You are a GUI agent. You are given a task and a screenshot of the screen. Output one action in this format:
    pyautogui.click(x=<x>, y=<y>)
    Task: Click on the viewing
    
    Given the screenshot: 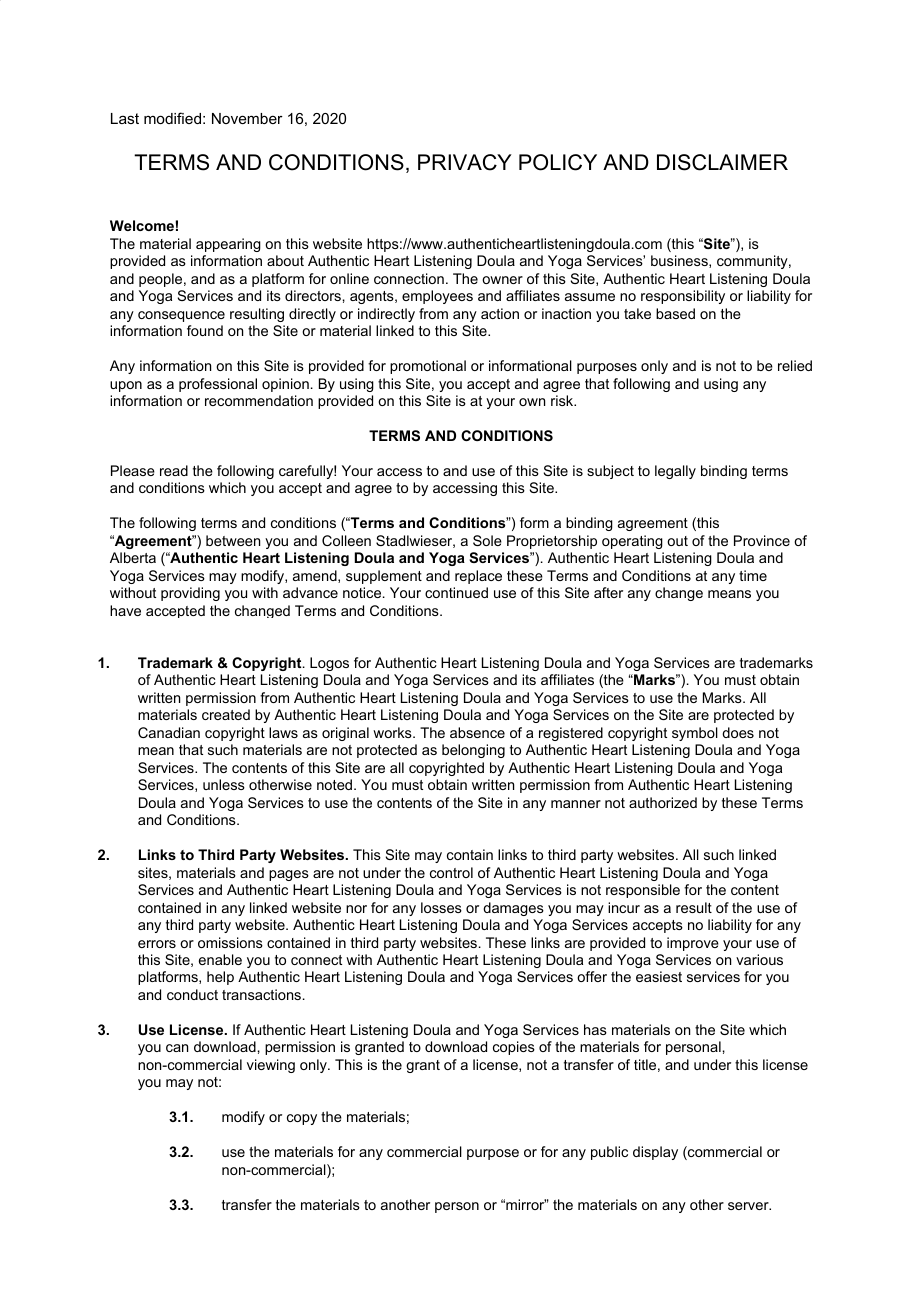 What is the action you would take?
    pyautogui.click(x=271, y=1066)
